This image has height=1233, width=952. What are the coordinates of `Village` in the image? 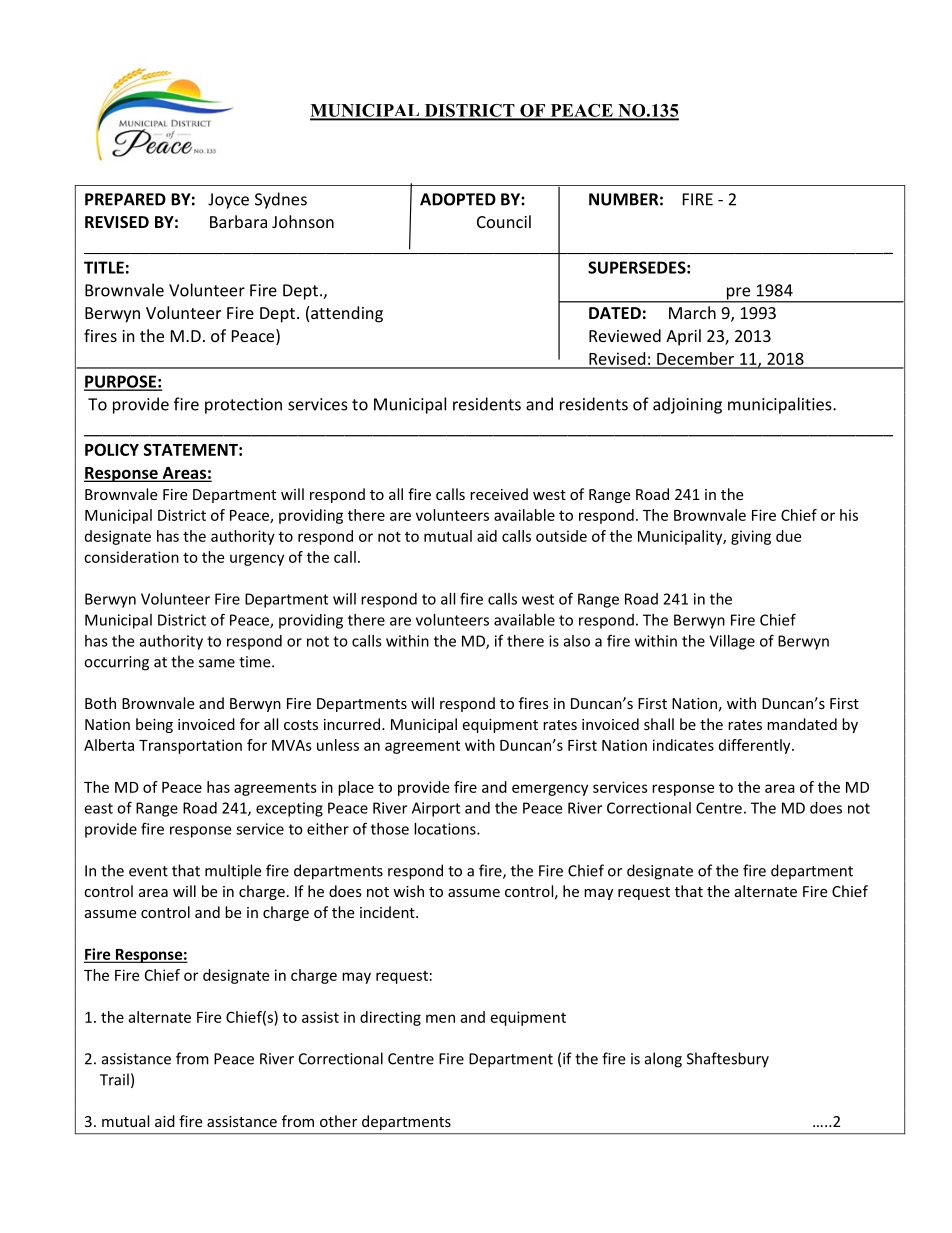 It's located at (732, 642).
